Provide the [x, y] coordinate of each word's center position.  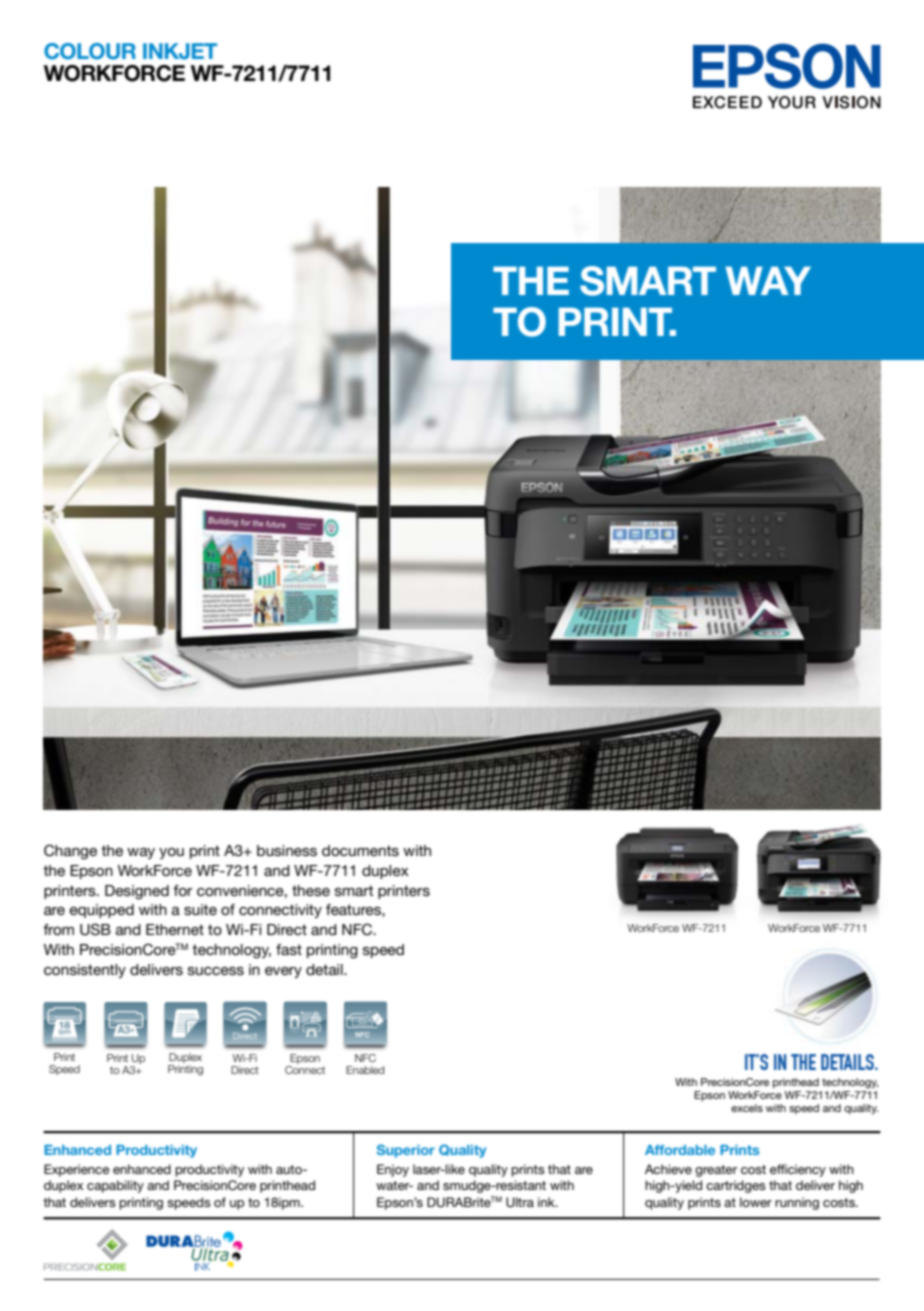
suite [200, 909]
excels [747, 1108]
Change [70, 852]
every [283, 972]
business [287, 850]
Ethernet [175, 929]
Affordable [680, 1150]
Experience [77, 1170]
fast [289, 949]
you [171, 853]
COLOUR [90, 51]
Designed [137, 892]
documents [360, 850]
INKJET [180, 51]
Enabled [365, 1070]
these [311, 890]
